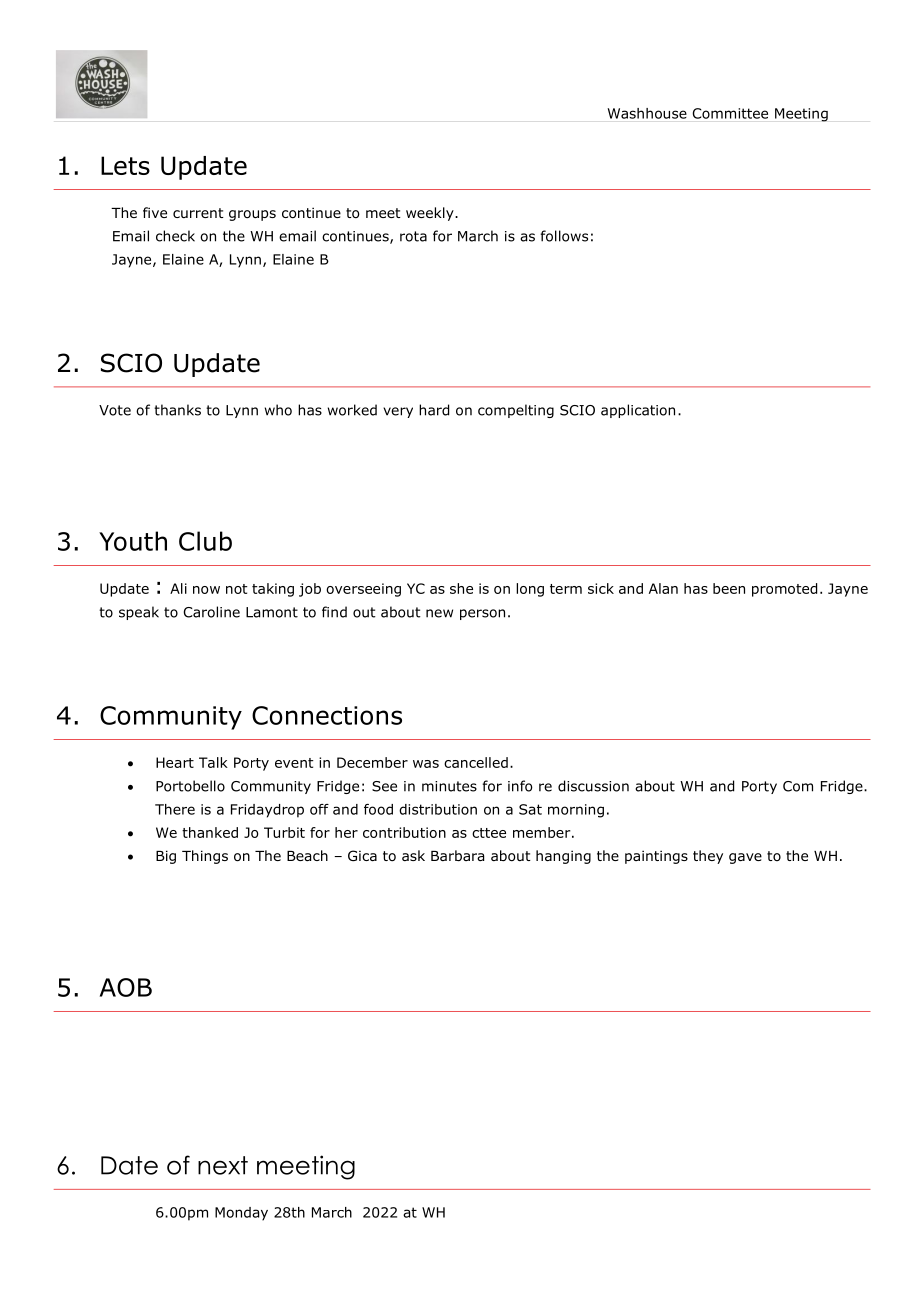  I want to click on she, so click(461, 588).
